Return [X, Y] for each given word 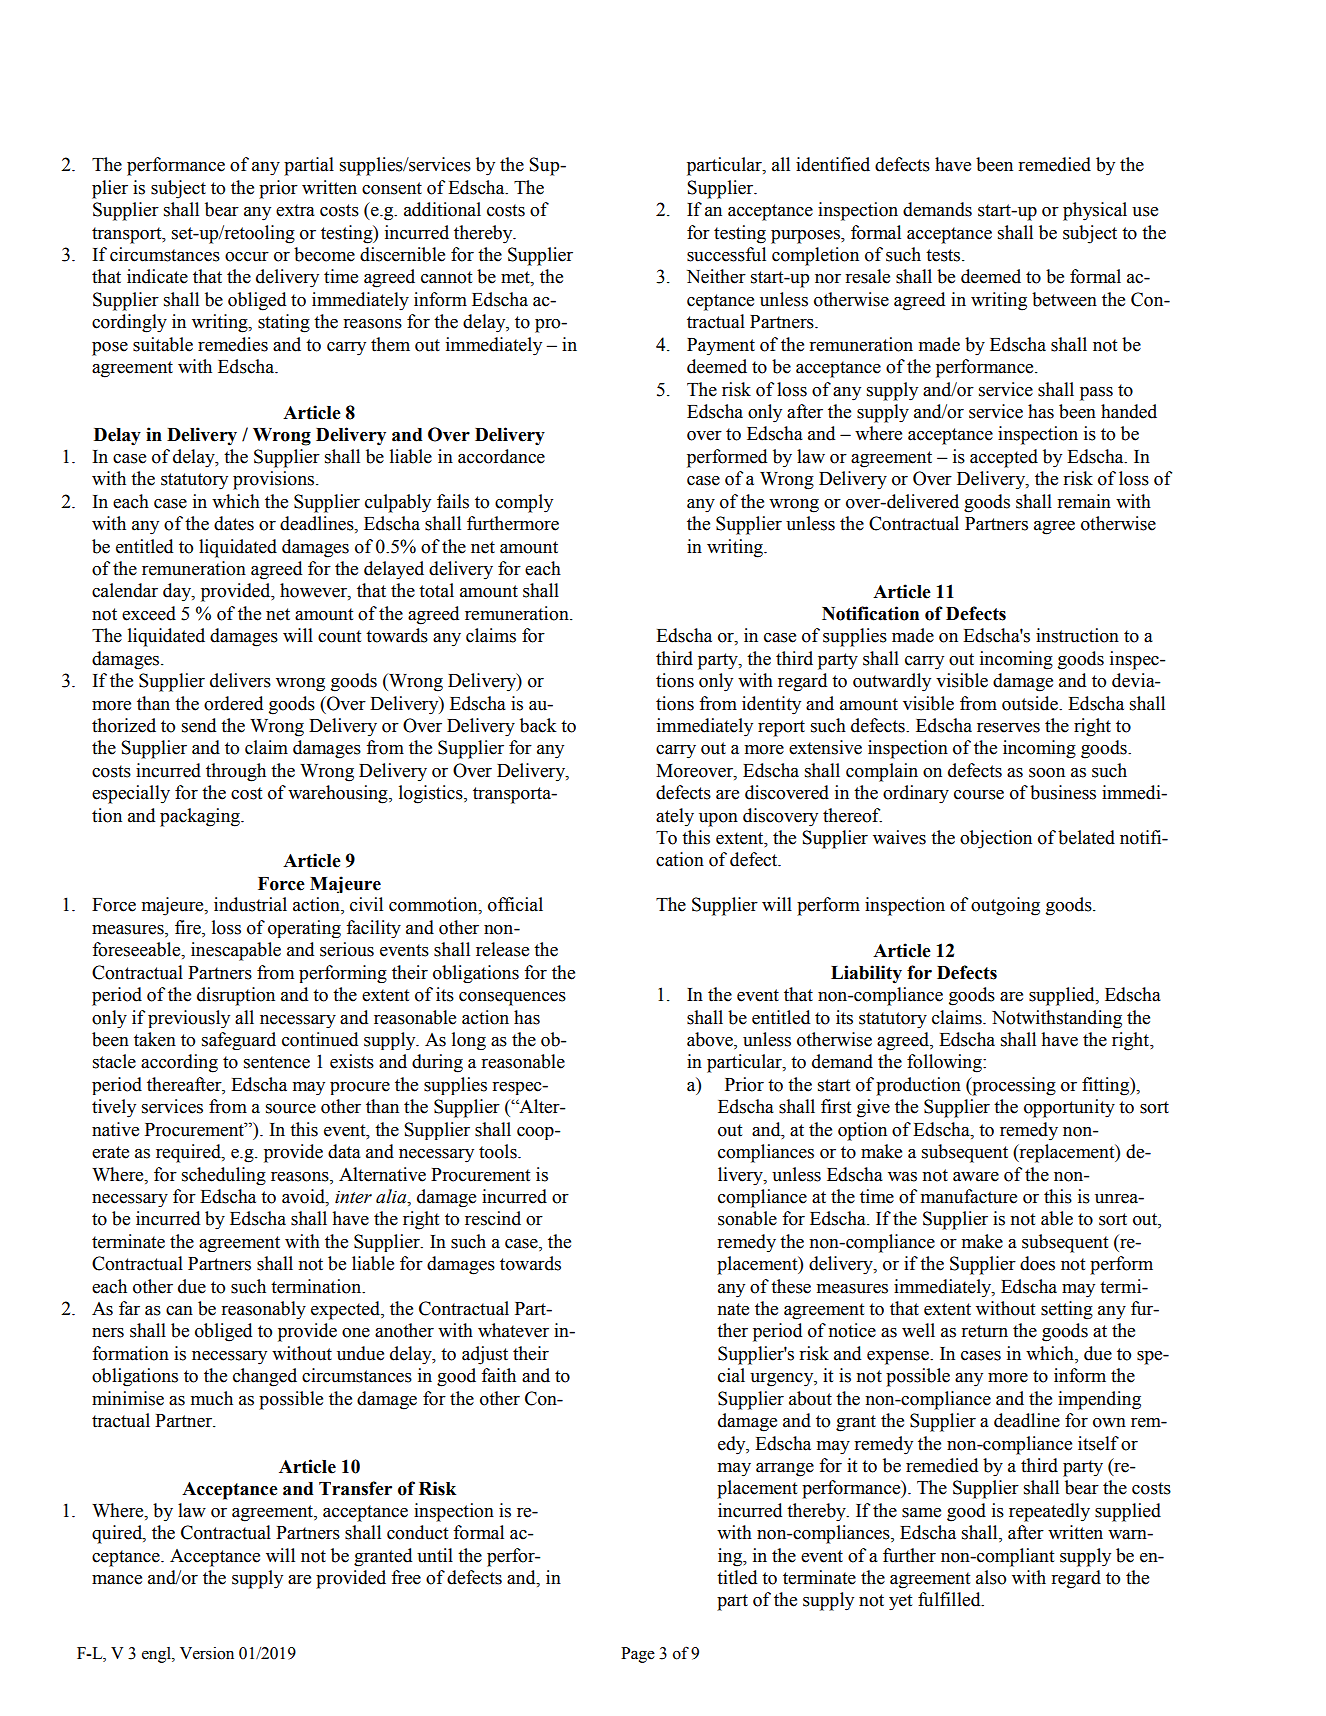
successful [726, 254]
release [502, 949]
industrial [250, 904]
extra [295, 210]
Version [207, 1653]
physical [1095, 211]
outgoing [1005, 906]
